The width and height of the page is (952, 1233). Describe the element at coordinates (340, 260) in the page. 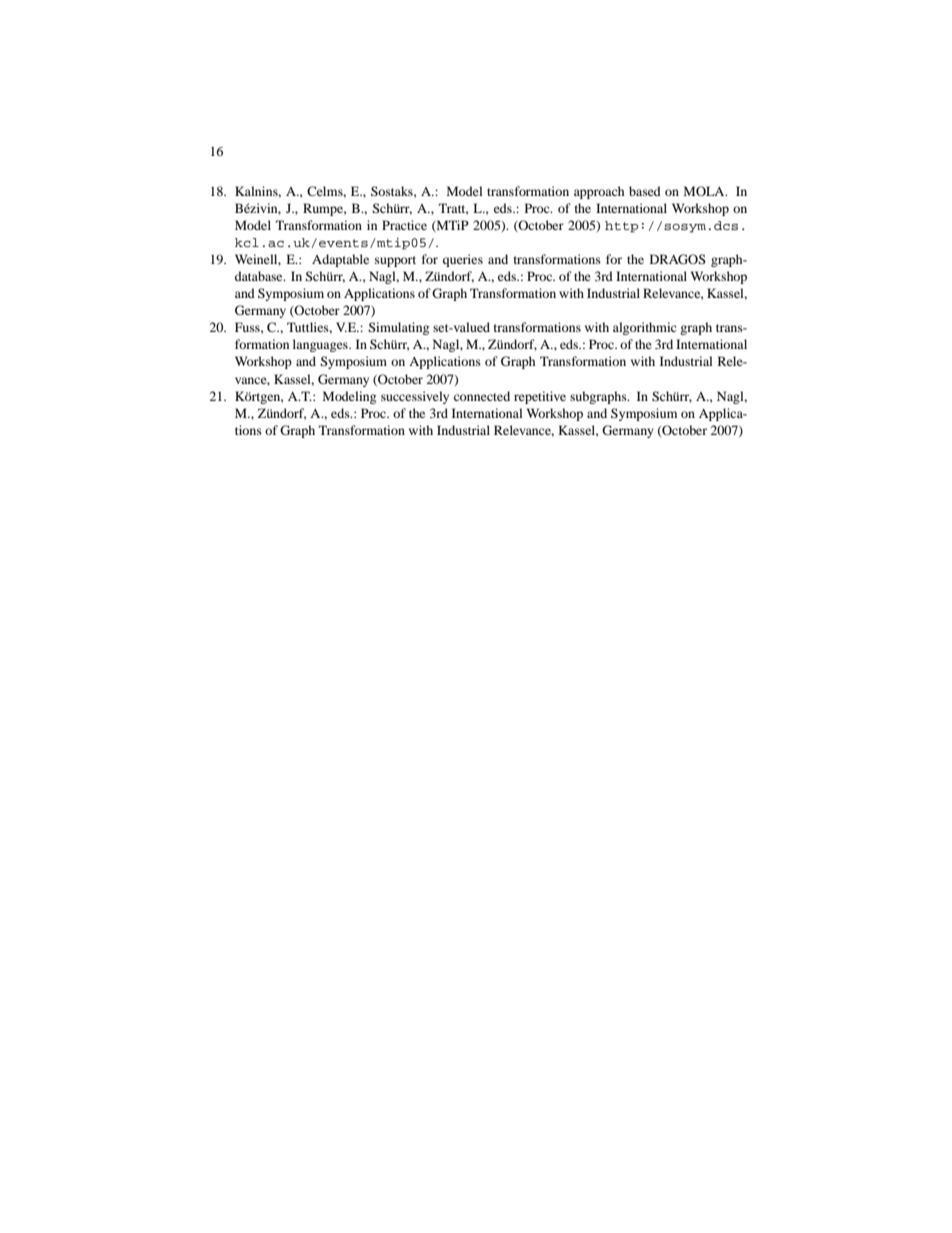

I see `Adaptable` at that location.
